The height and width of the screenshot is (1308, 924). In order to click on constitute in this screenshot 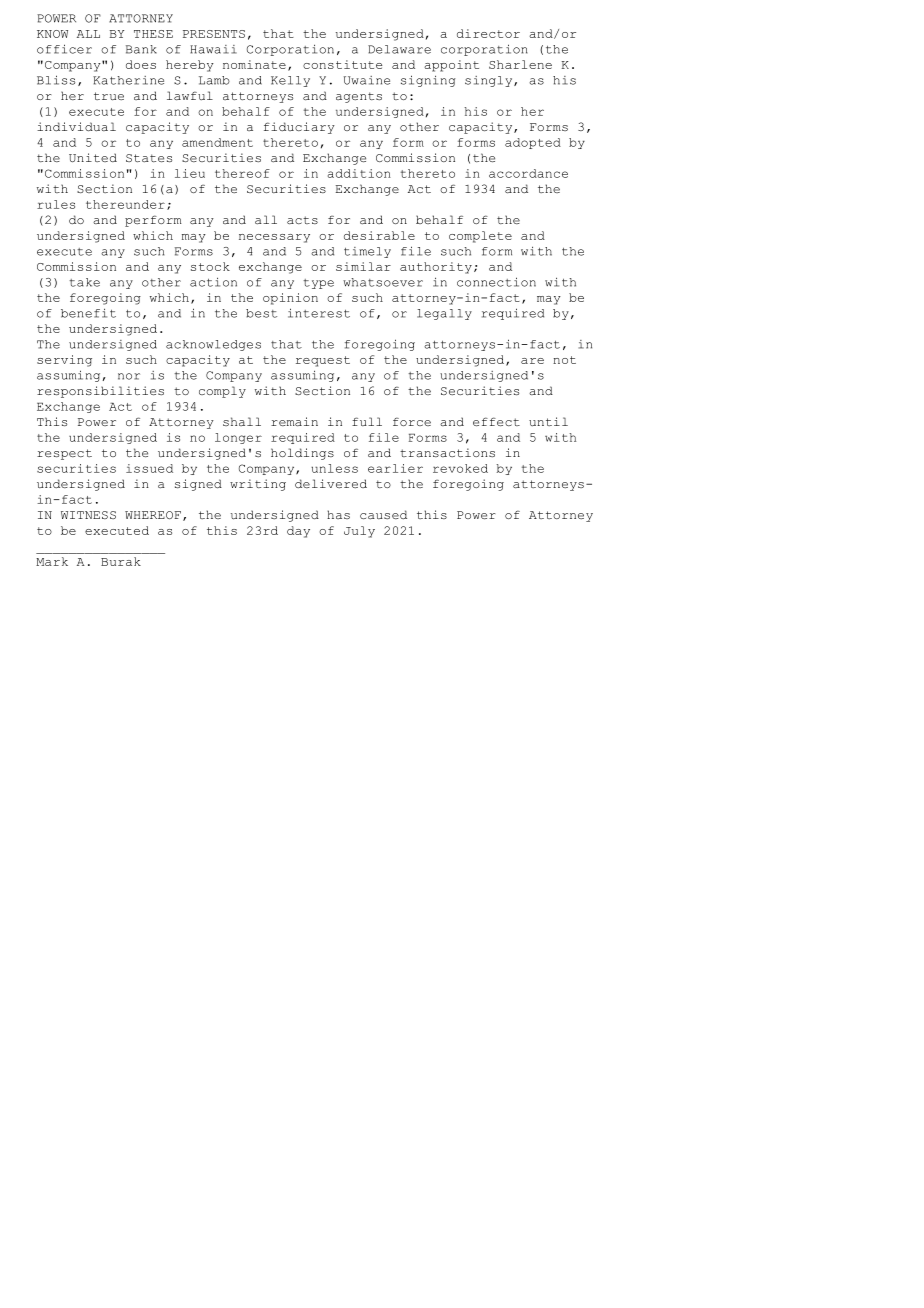, I will do `click(342, 64)`.
